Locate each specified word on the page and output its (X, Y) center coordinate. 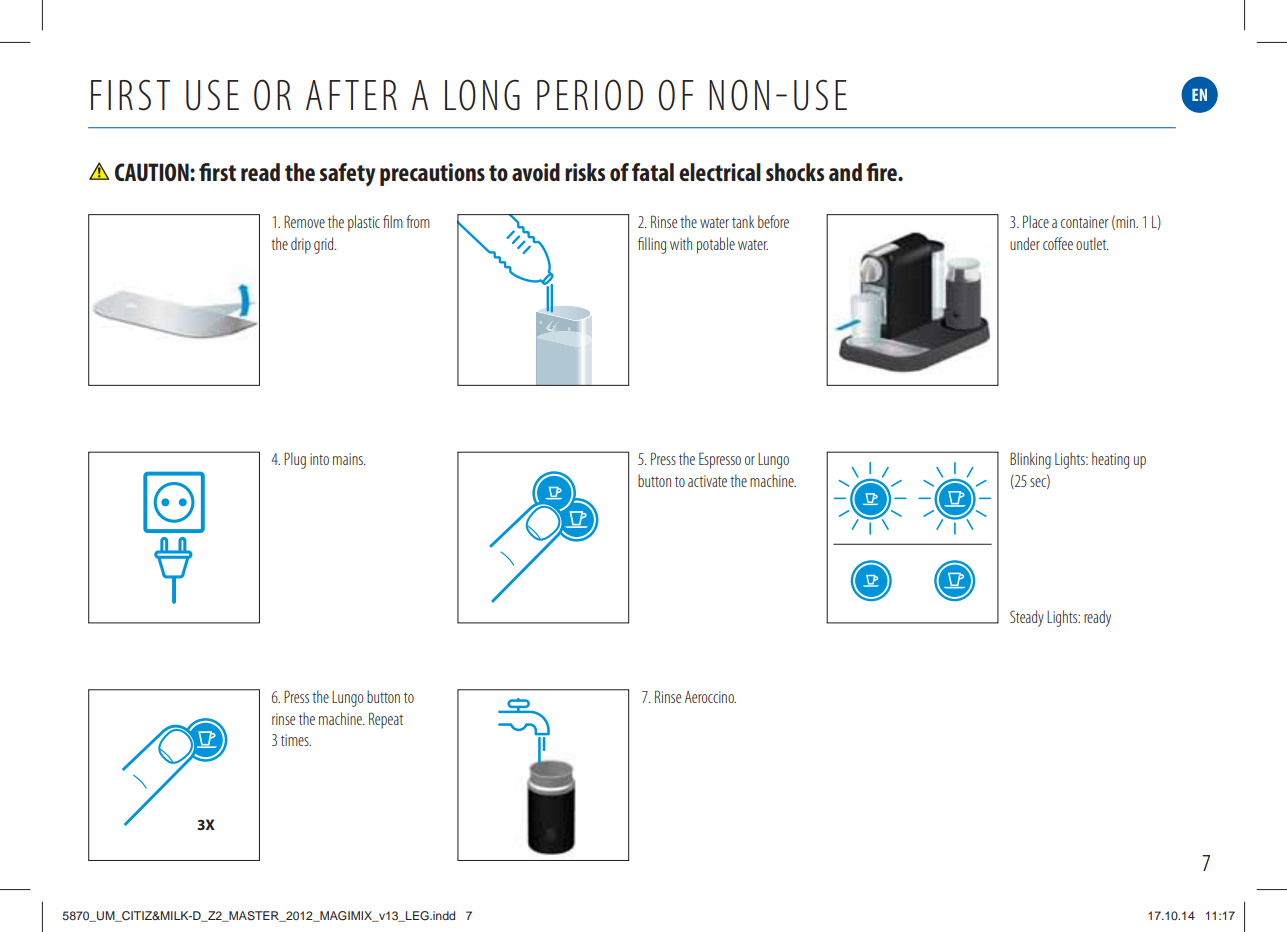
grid (325, 245)
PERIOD (590, 95)
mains (349, 459)
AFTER (351, 95)
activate (707, 481)
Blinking (1030, 460)
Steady (1027, 618)
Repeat (386, 720)
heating (1110, 460)
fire (882, 172)
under (1025, 243)
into (319, 459)
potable (716, 245)
